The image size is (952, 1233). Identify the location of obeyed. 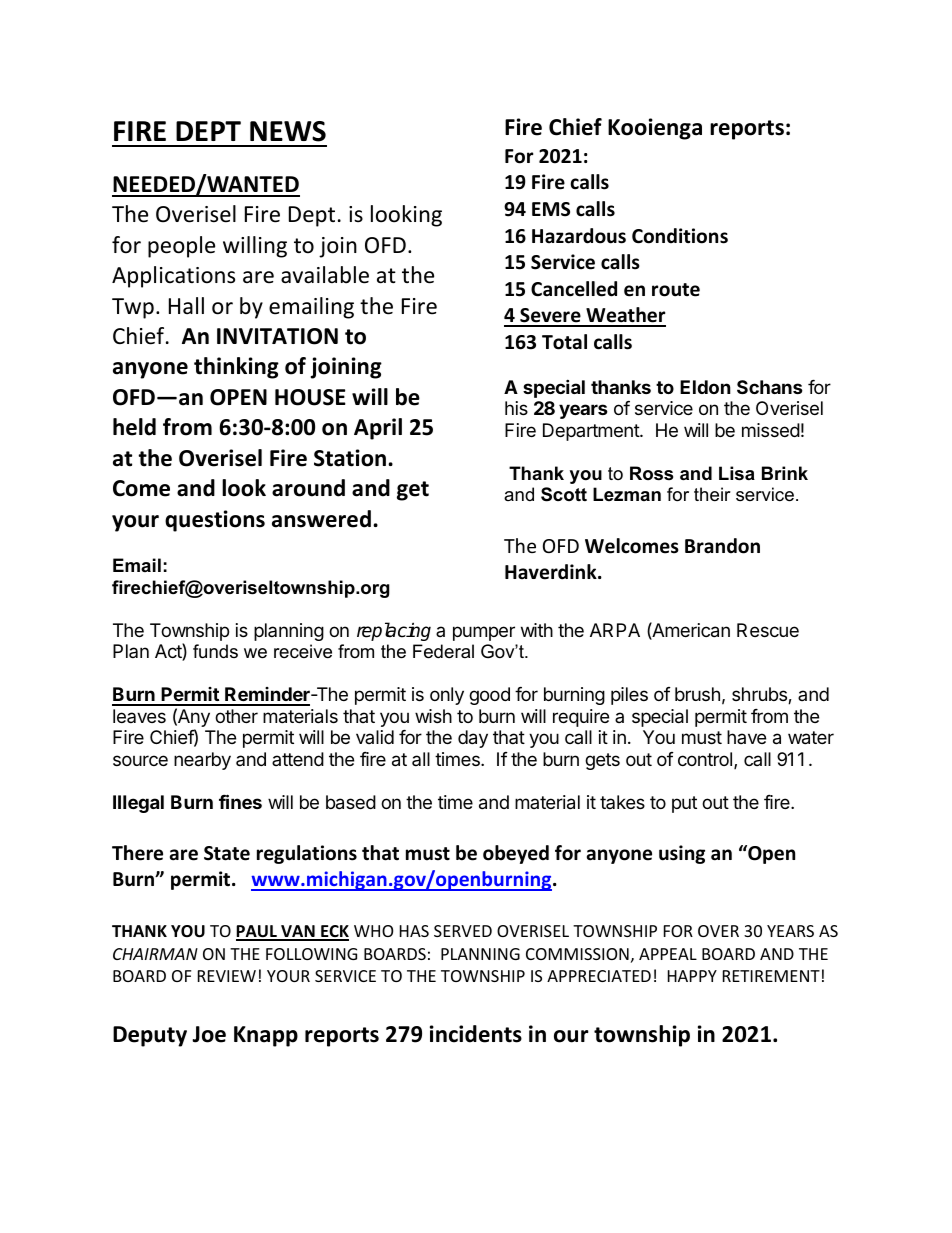
(516, 854).
